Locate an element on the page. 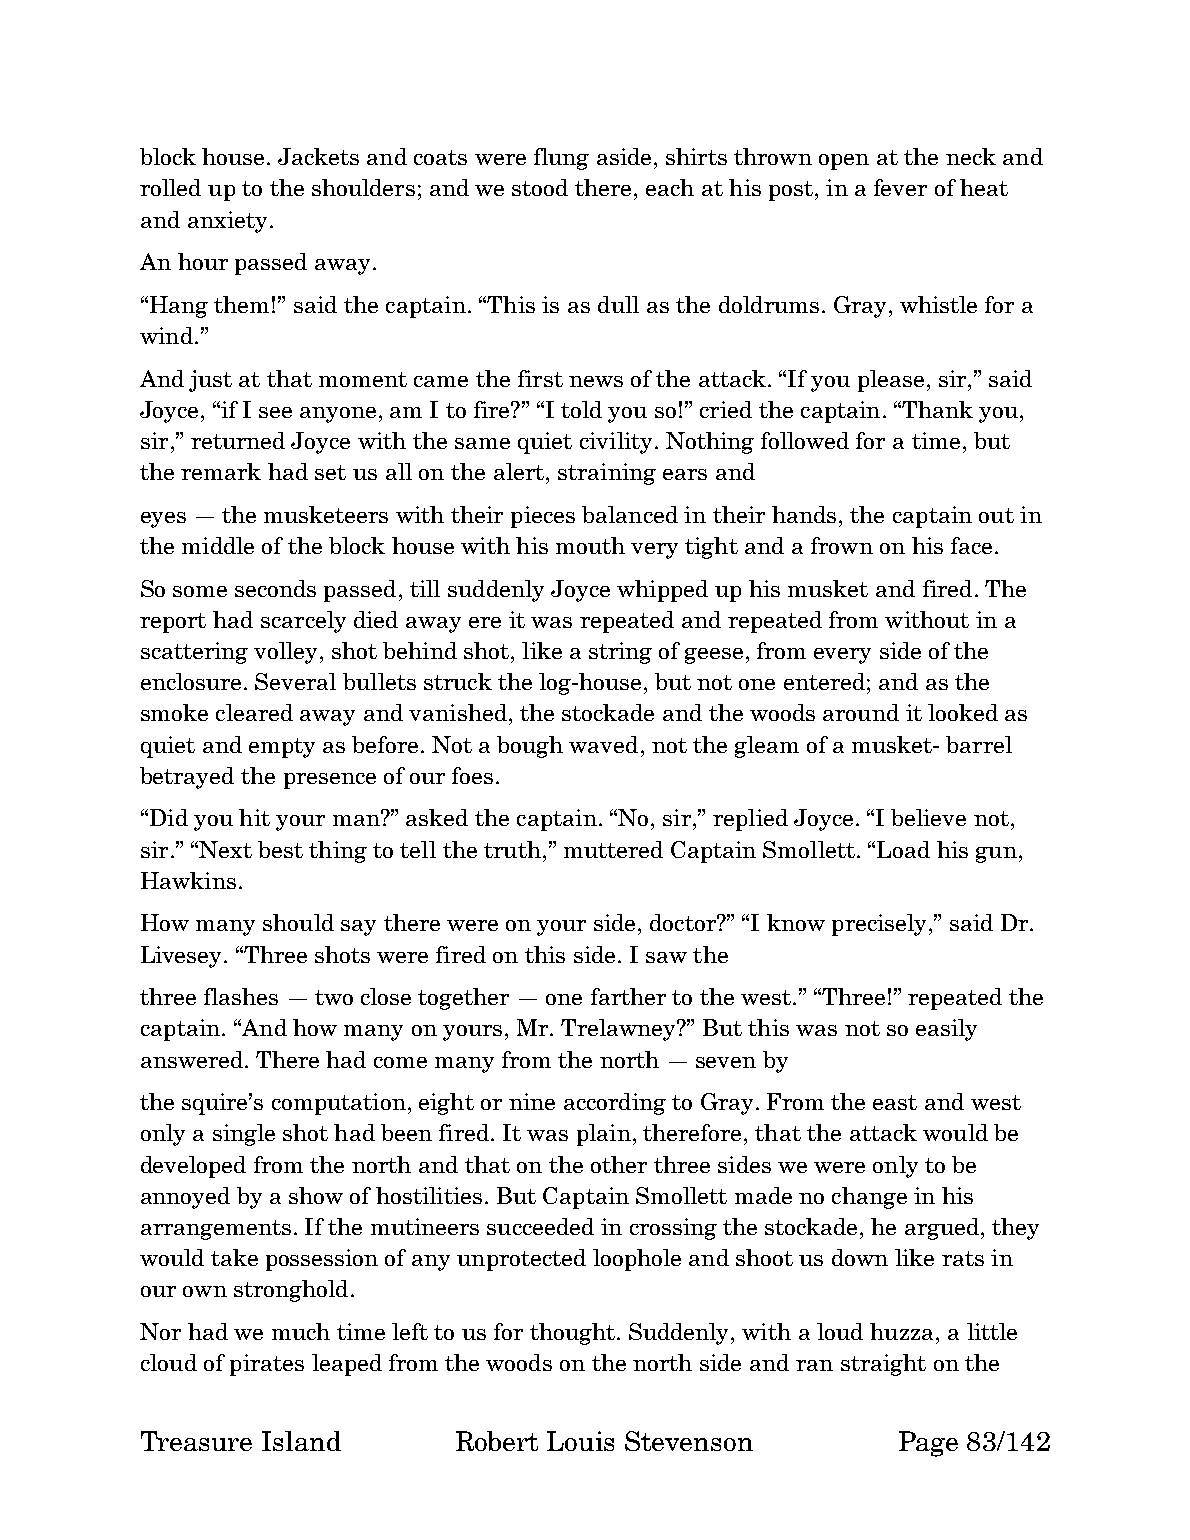  anxiety is located at coordinates (227, 222).
